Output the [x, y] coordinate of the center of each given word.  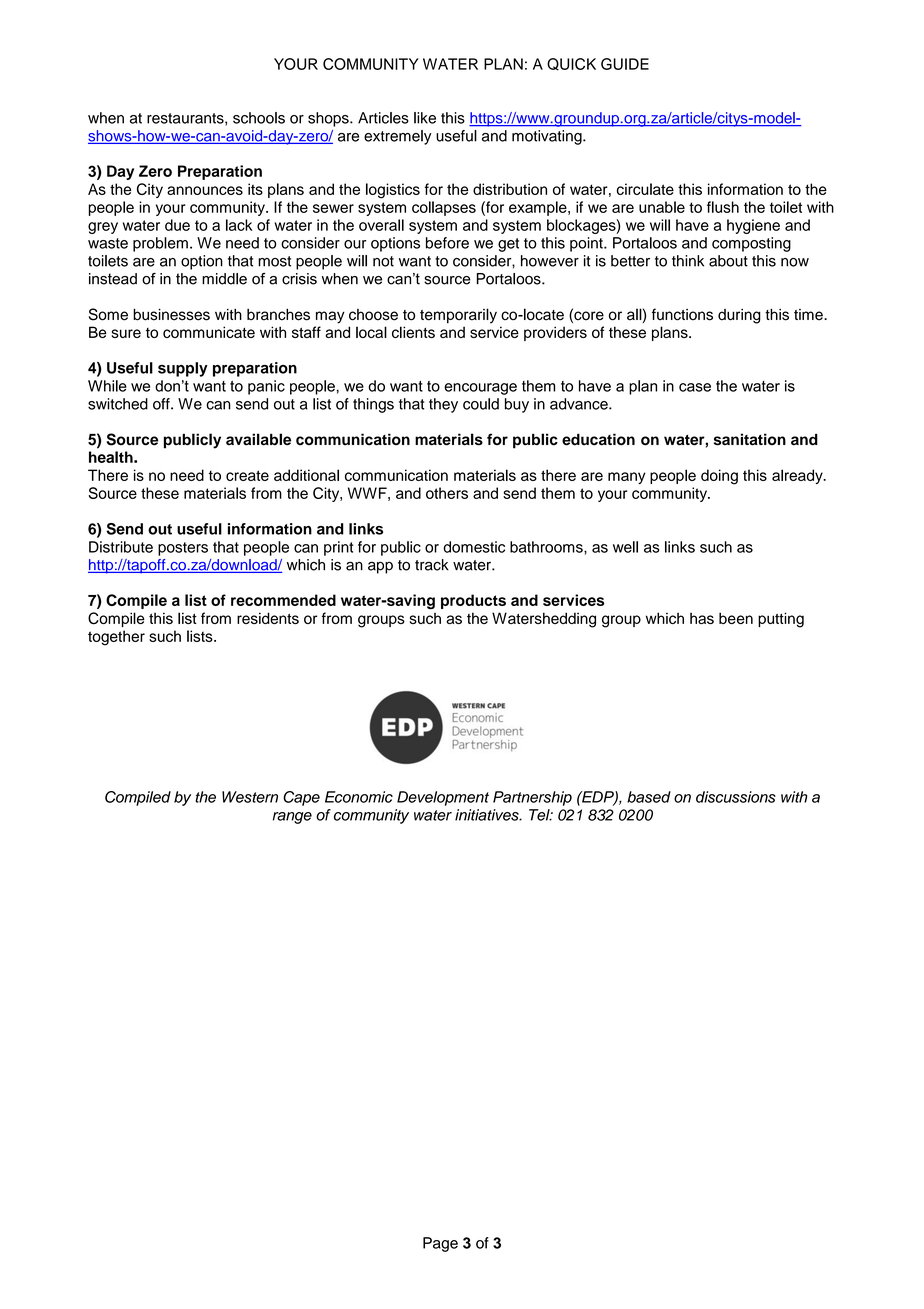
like [425, 118]
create [247, 475]
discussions [736, 797]
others [447, 493]
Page [440, 1244]
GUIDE [625, 64]
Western [250, 797]
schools [259, 118]
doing [719, 477]
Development [443, 798]
